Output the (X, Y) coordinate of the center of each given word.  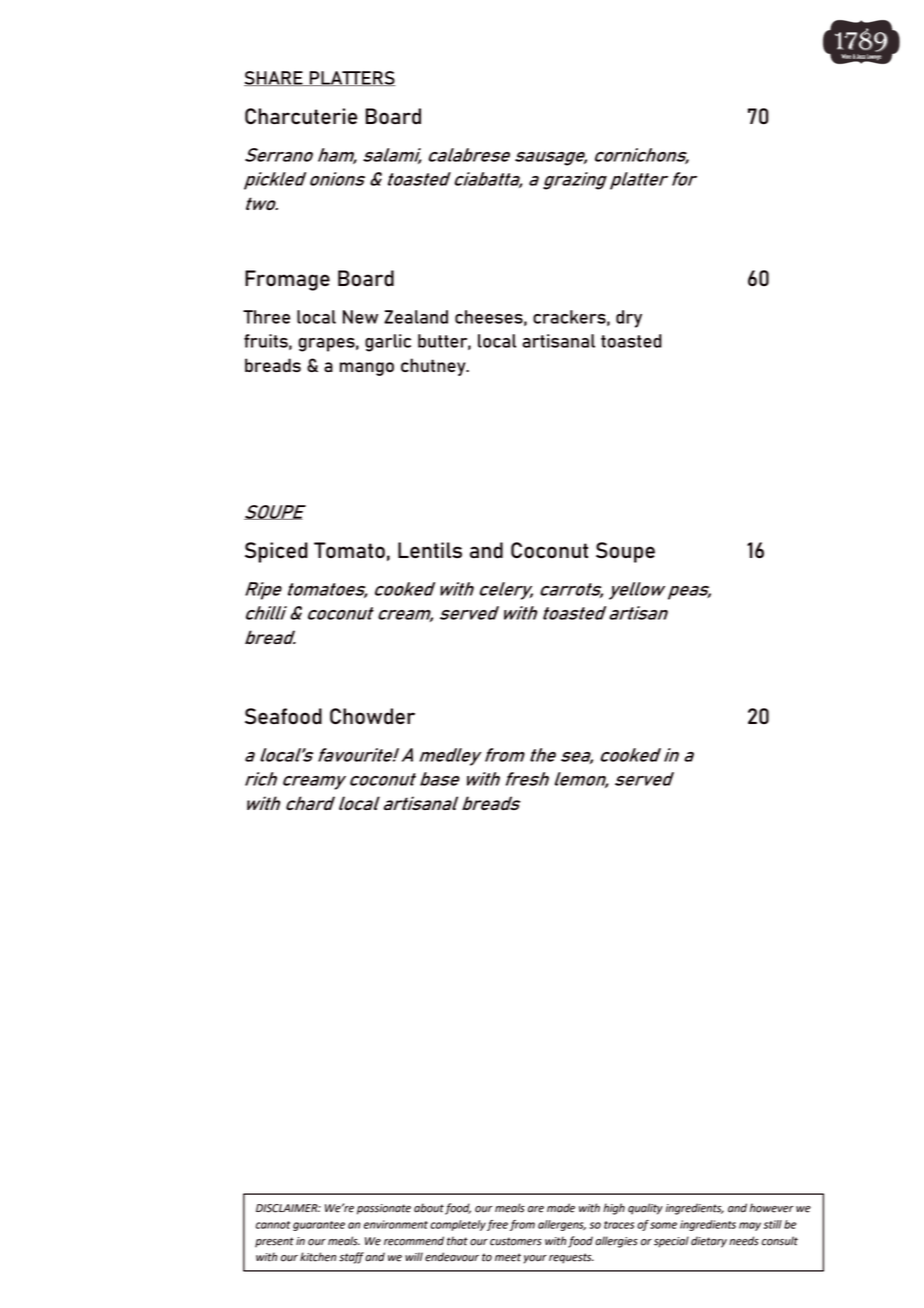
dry (629, 319)
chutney (434, 367)
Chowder (372, 716)
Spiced (276, 552)
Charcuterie (301, 116)
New (360, 317)
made (561, 1208)
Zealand (416, 317)
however (772, 1208)
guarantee (319, 1226)
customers (516, 1241)
